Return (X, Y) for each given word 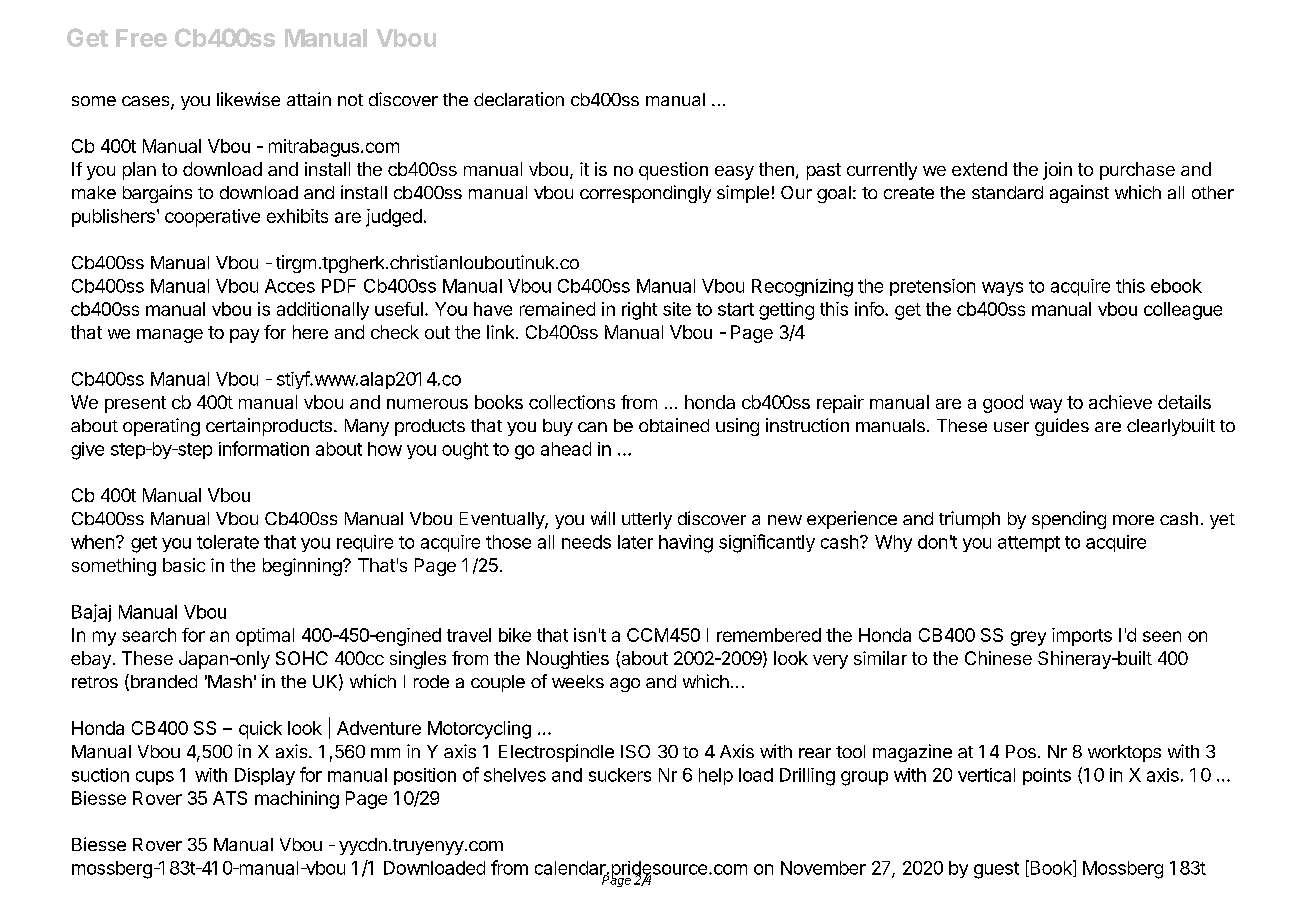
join (1057, 171)
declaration (519, 99)
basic (184, 565)
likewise (248, 99)
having (686, 544)
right (639, 311)
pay (244, 336)
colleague (1183, 311)
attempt (1029, 544)
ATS (230, 798)
